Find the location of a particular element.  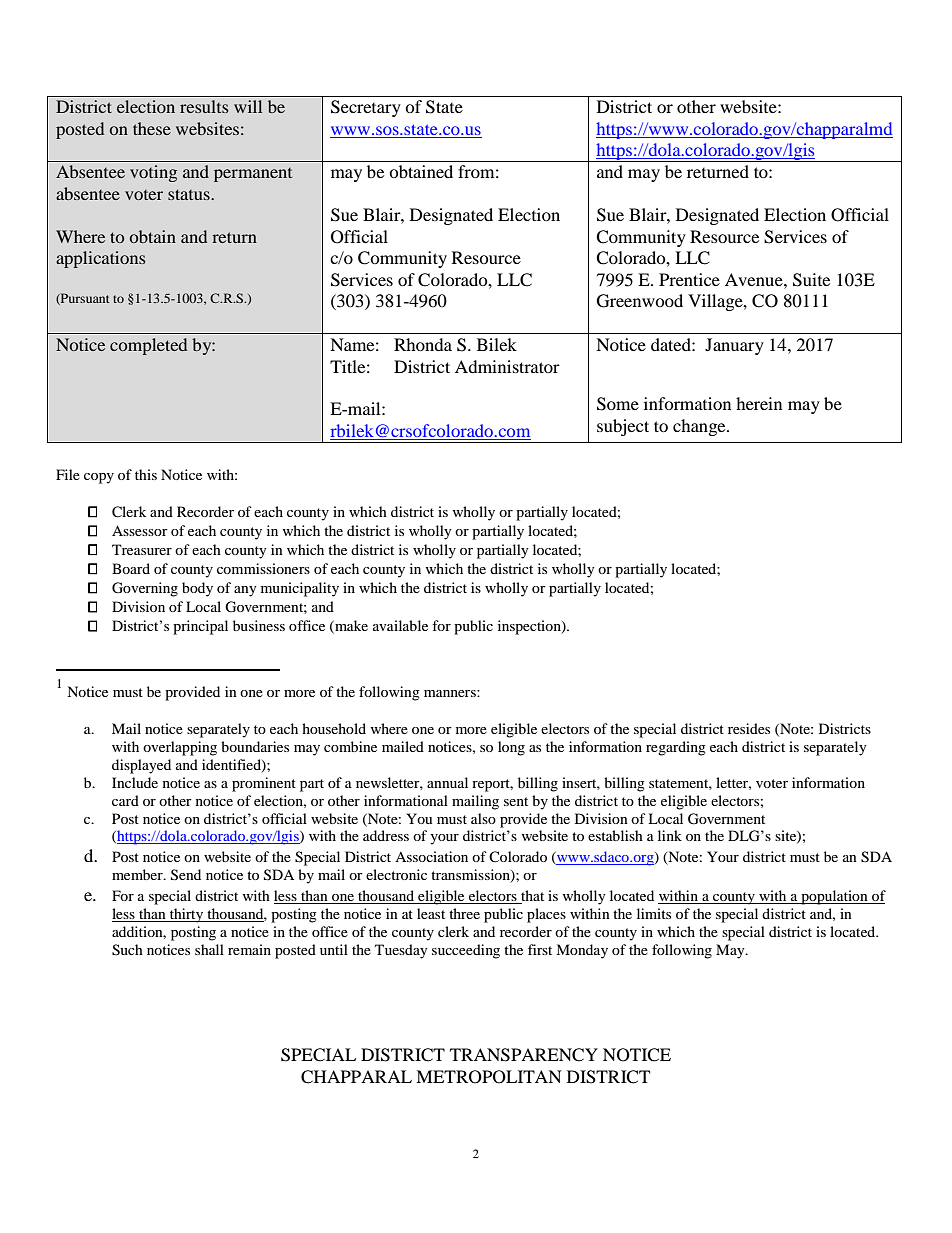

completed is located at coordinates (148, 346).
